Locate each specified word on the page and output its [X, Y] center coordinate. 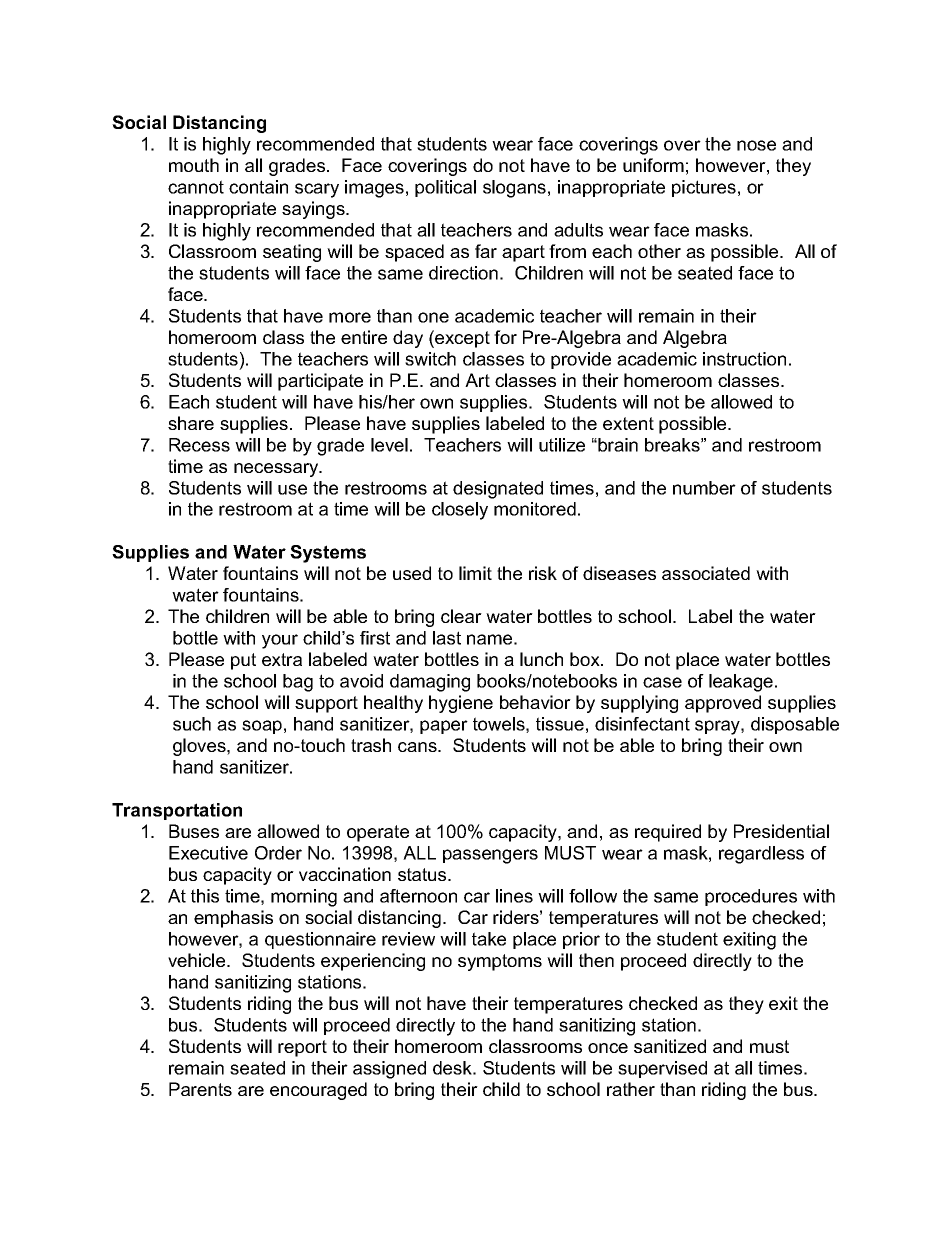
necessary [277, 470]
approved [723, 704]
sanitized [670, 1046]
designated [498, 490]
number [704, 488]
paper [444, 727]
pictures [704, 188]
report [302, 1048]
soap [262, 727]
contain [258, 187]
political [445, 188]
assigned [389, 1070]
